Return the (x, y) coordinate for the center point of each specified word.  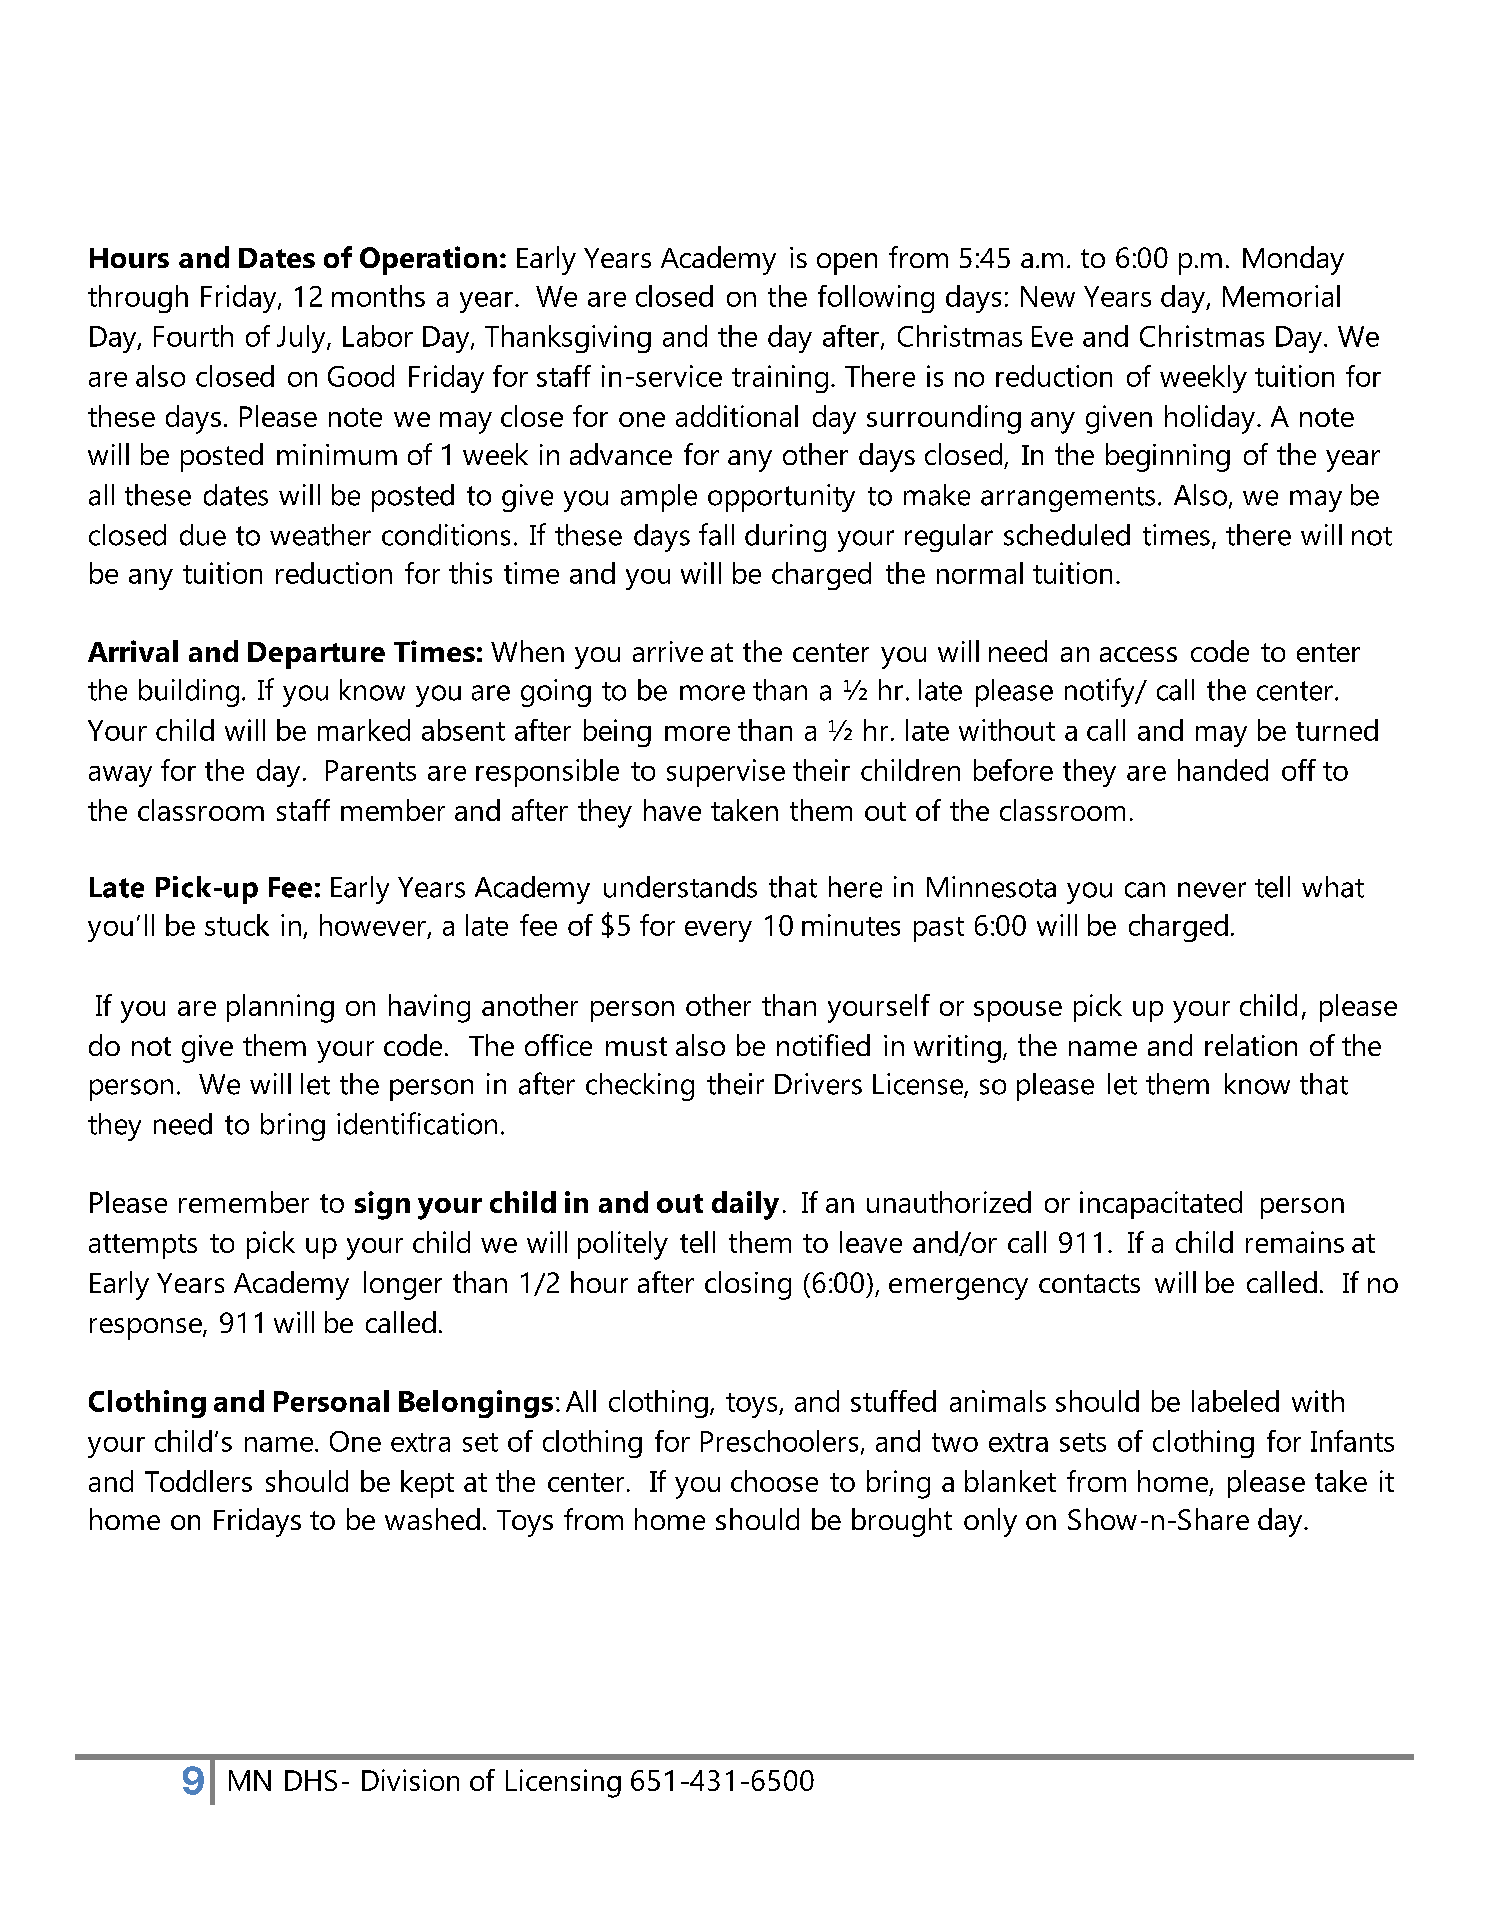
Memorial (1281, 296)
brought (902, 1522)
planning (280, 1008)
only (990, 1522)
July (302, 339)
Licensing (563, 1783)
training (780, 379)
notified (823, 1045)
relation (1251, 1045)
